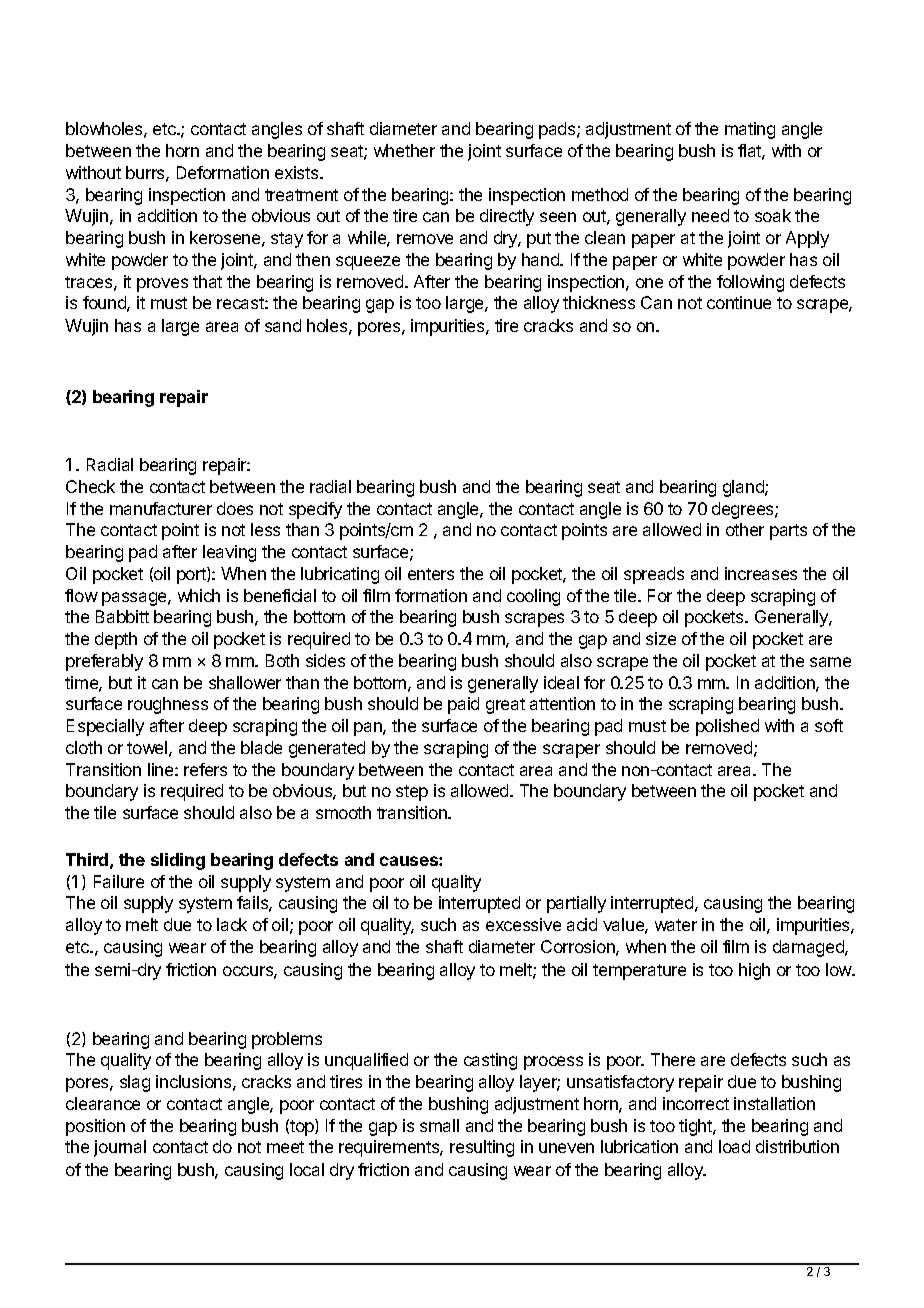 The width and height of the screenshot is (924, 1308). Describe the element at coordinates (404, 150) in the screenshot. I see `whether` at that location.
